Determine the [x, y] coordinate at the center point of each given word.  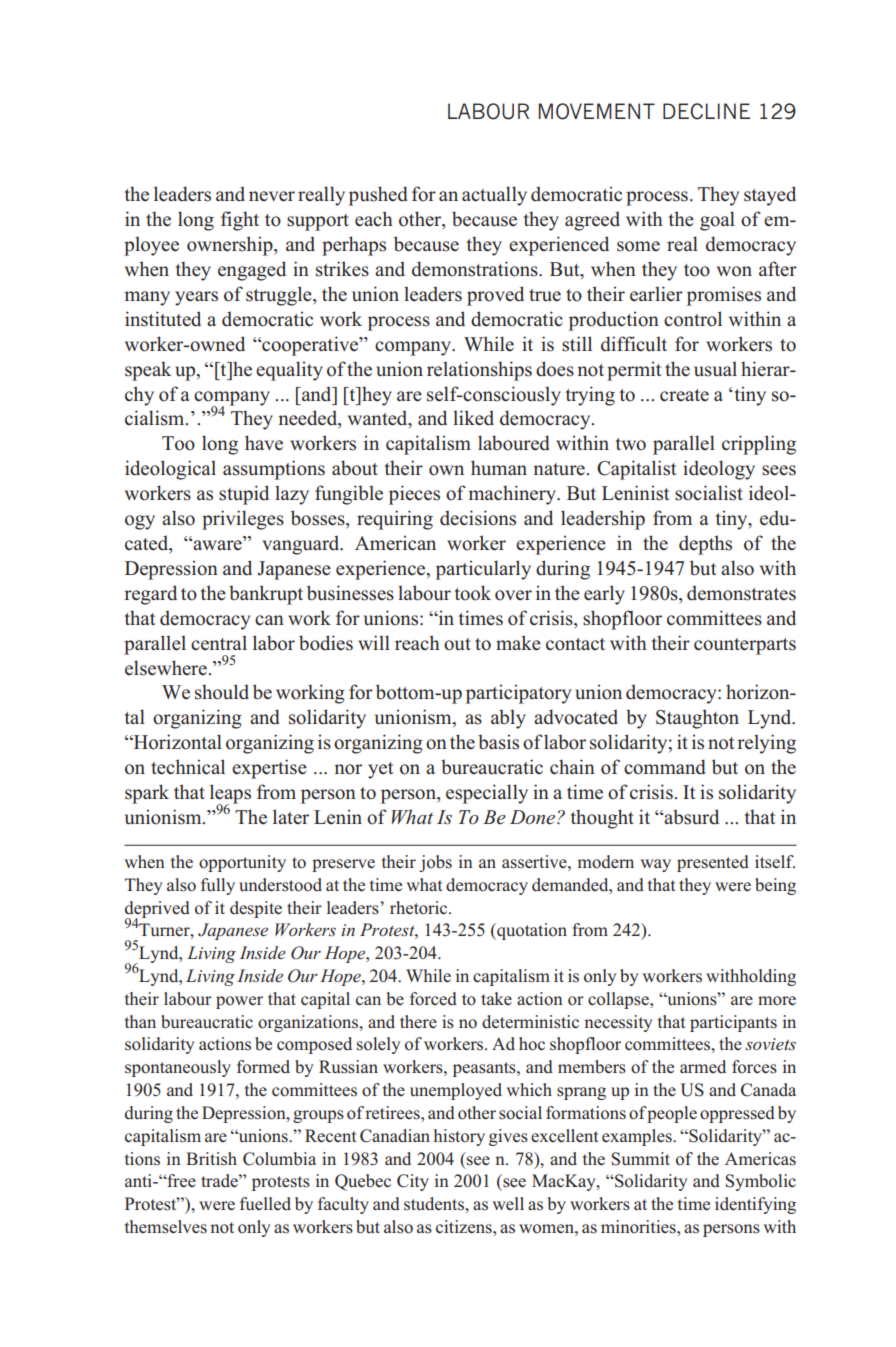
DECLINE [706, 111]
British [211, 1159]
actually [494, 196]
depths [705, 545]
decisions [478, 518]
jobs [435, 863]
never [272, 196]
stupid [244, 495]
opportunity [242, 863]
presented [713, 863]
